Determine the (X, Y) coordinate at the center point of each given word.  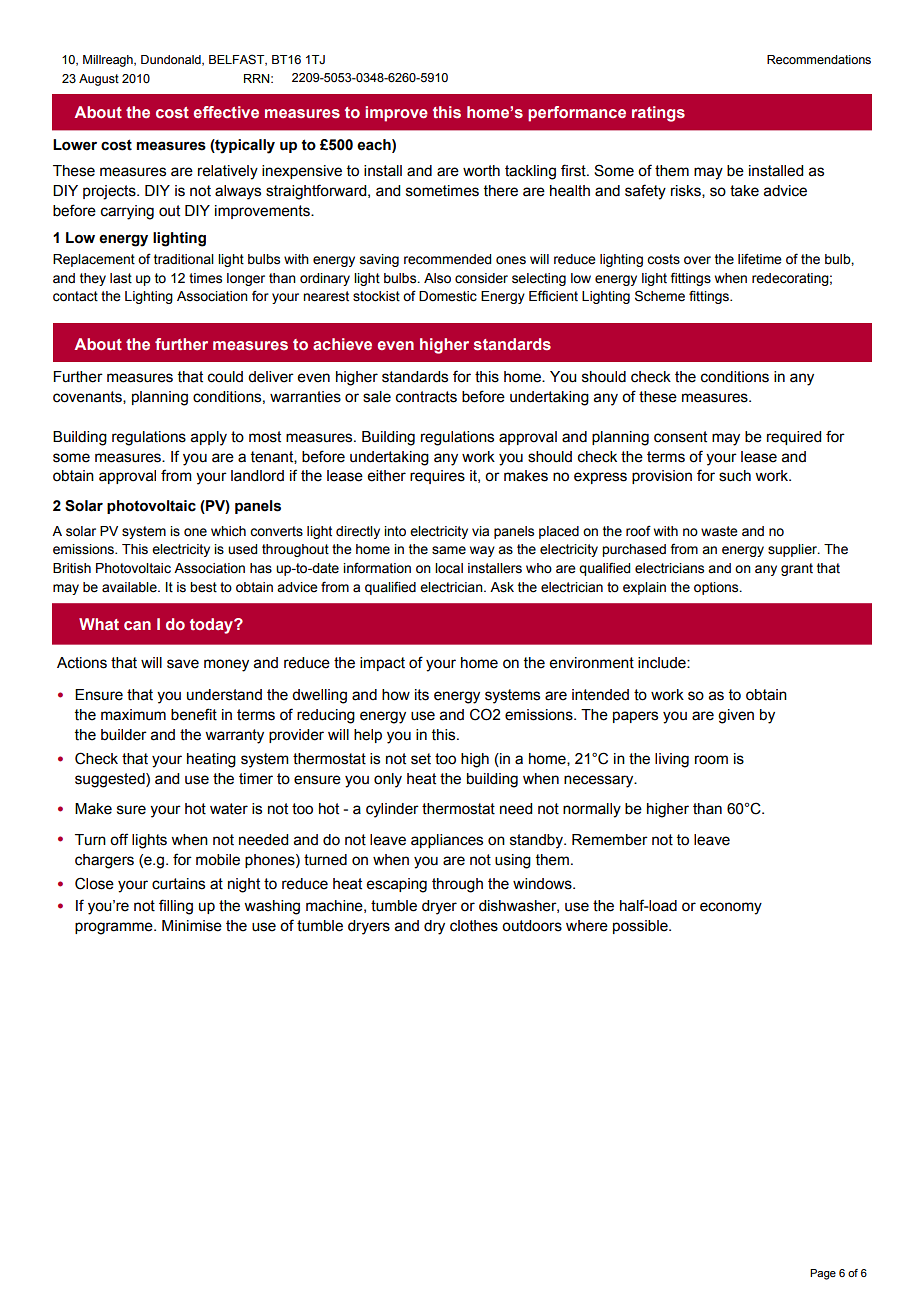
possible (641, 927)
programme (115, 928)
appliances (447, 841)
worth (481, 171)
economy (731, 908)
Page (823, 1274)
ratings (658, 114)
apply (209, 438)
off (119, 839)
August (99, 80)
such (735, 476)
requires (437, 477)
